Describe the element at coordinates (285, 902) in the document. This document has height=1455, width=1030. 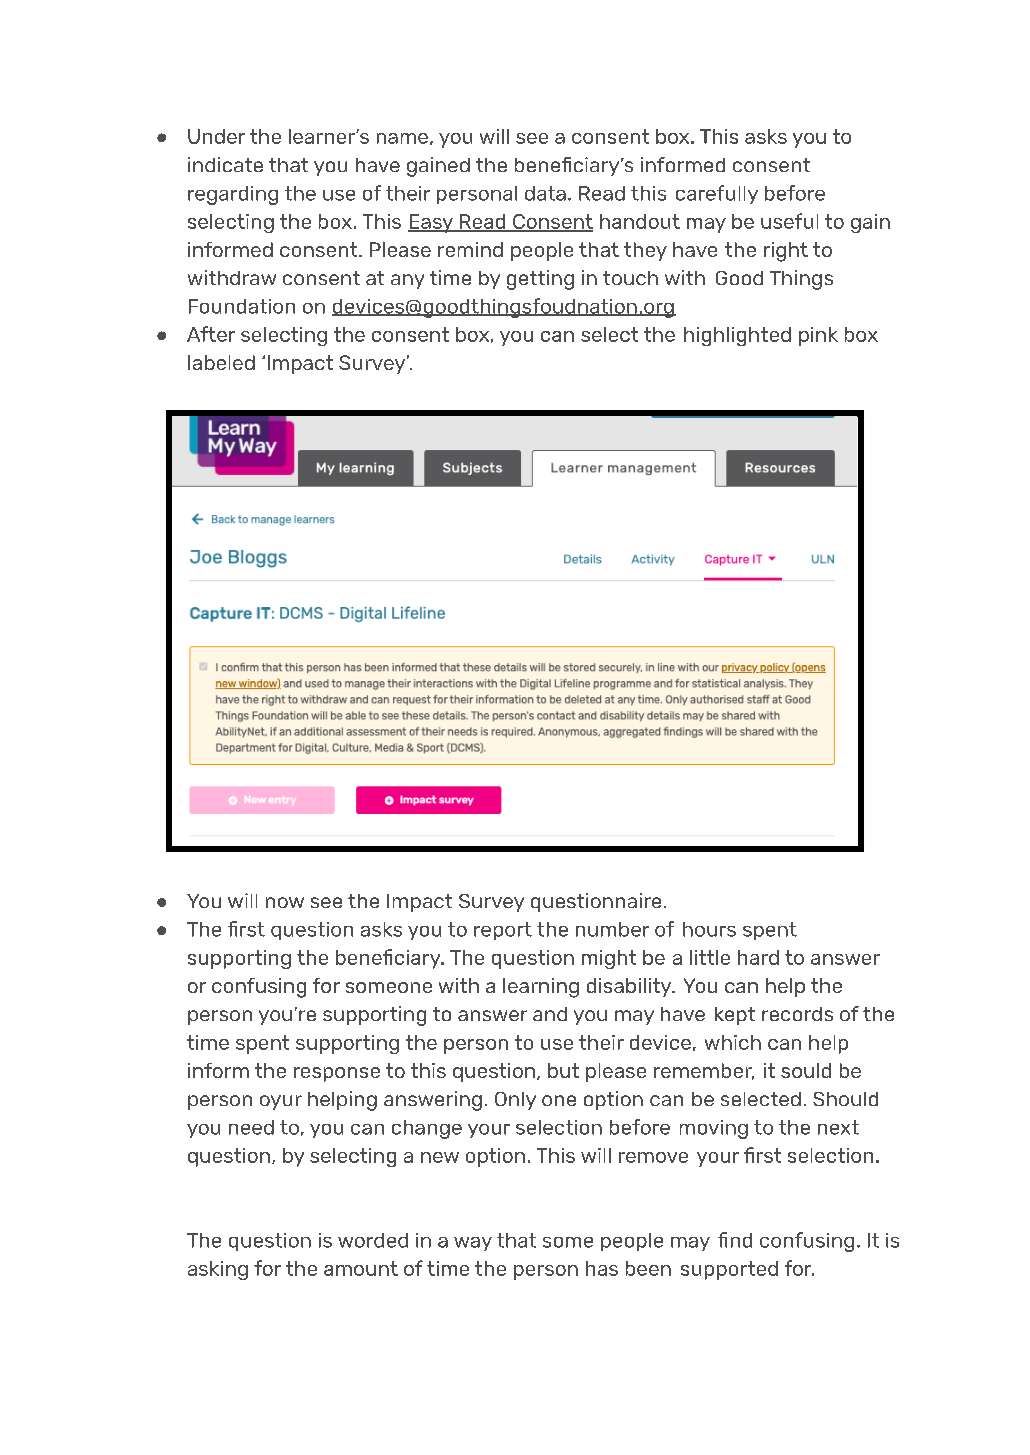
I see `now` at that location.
